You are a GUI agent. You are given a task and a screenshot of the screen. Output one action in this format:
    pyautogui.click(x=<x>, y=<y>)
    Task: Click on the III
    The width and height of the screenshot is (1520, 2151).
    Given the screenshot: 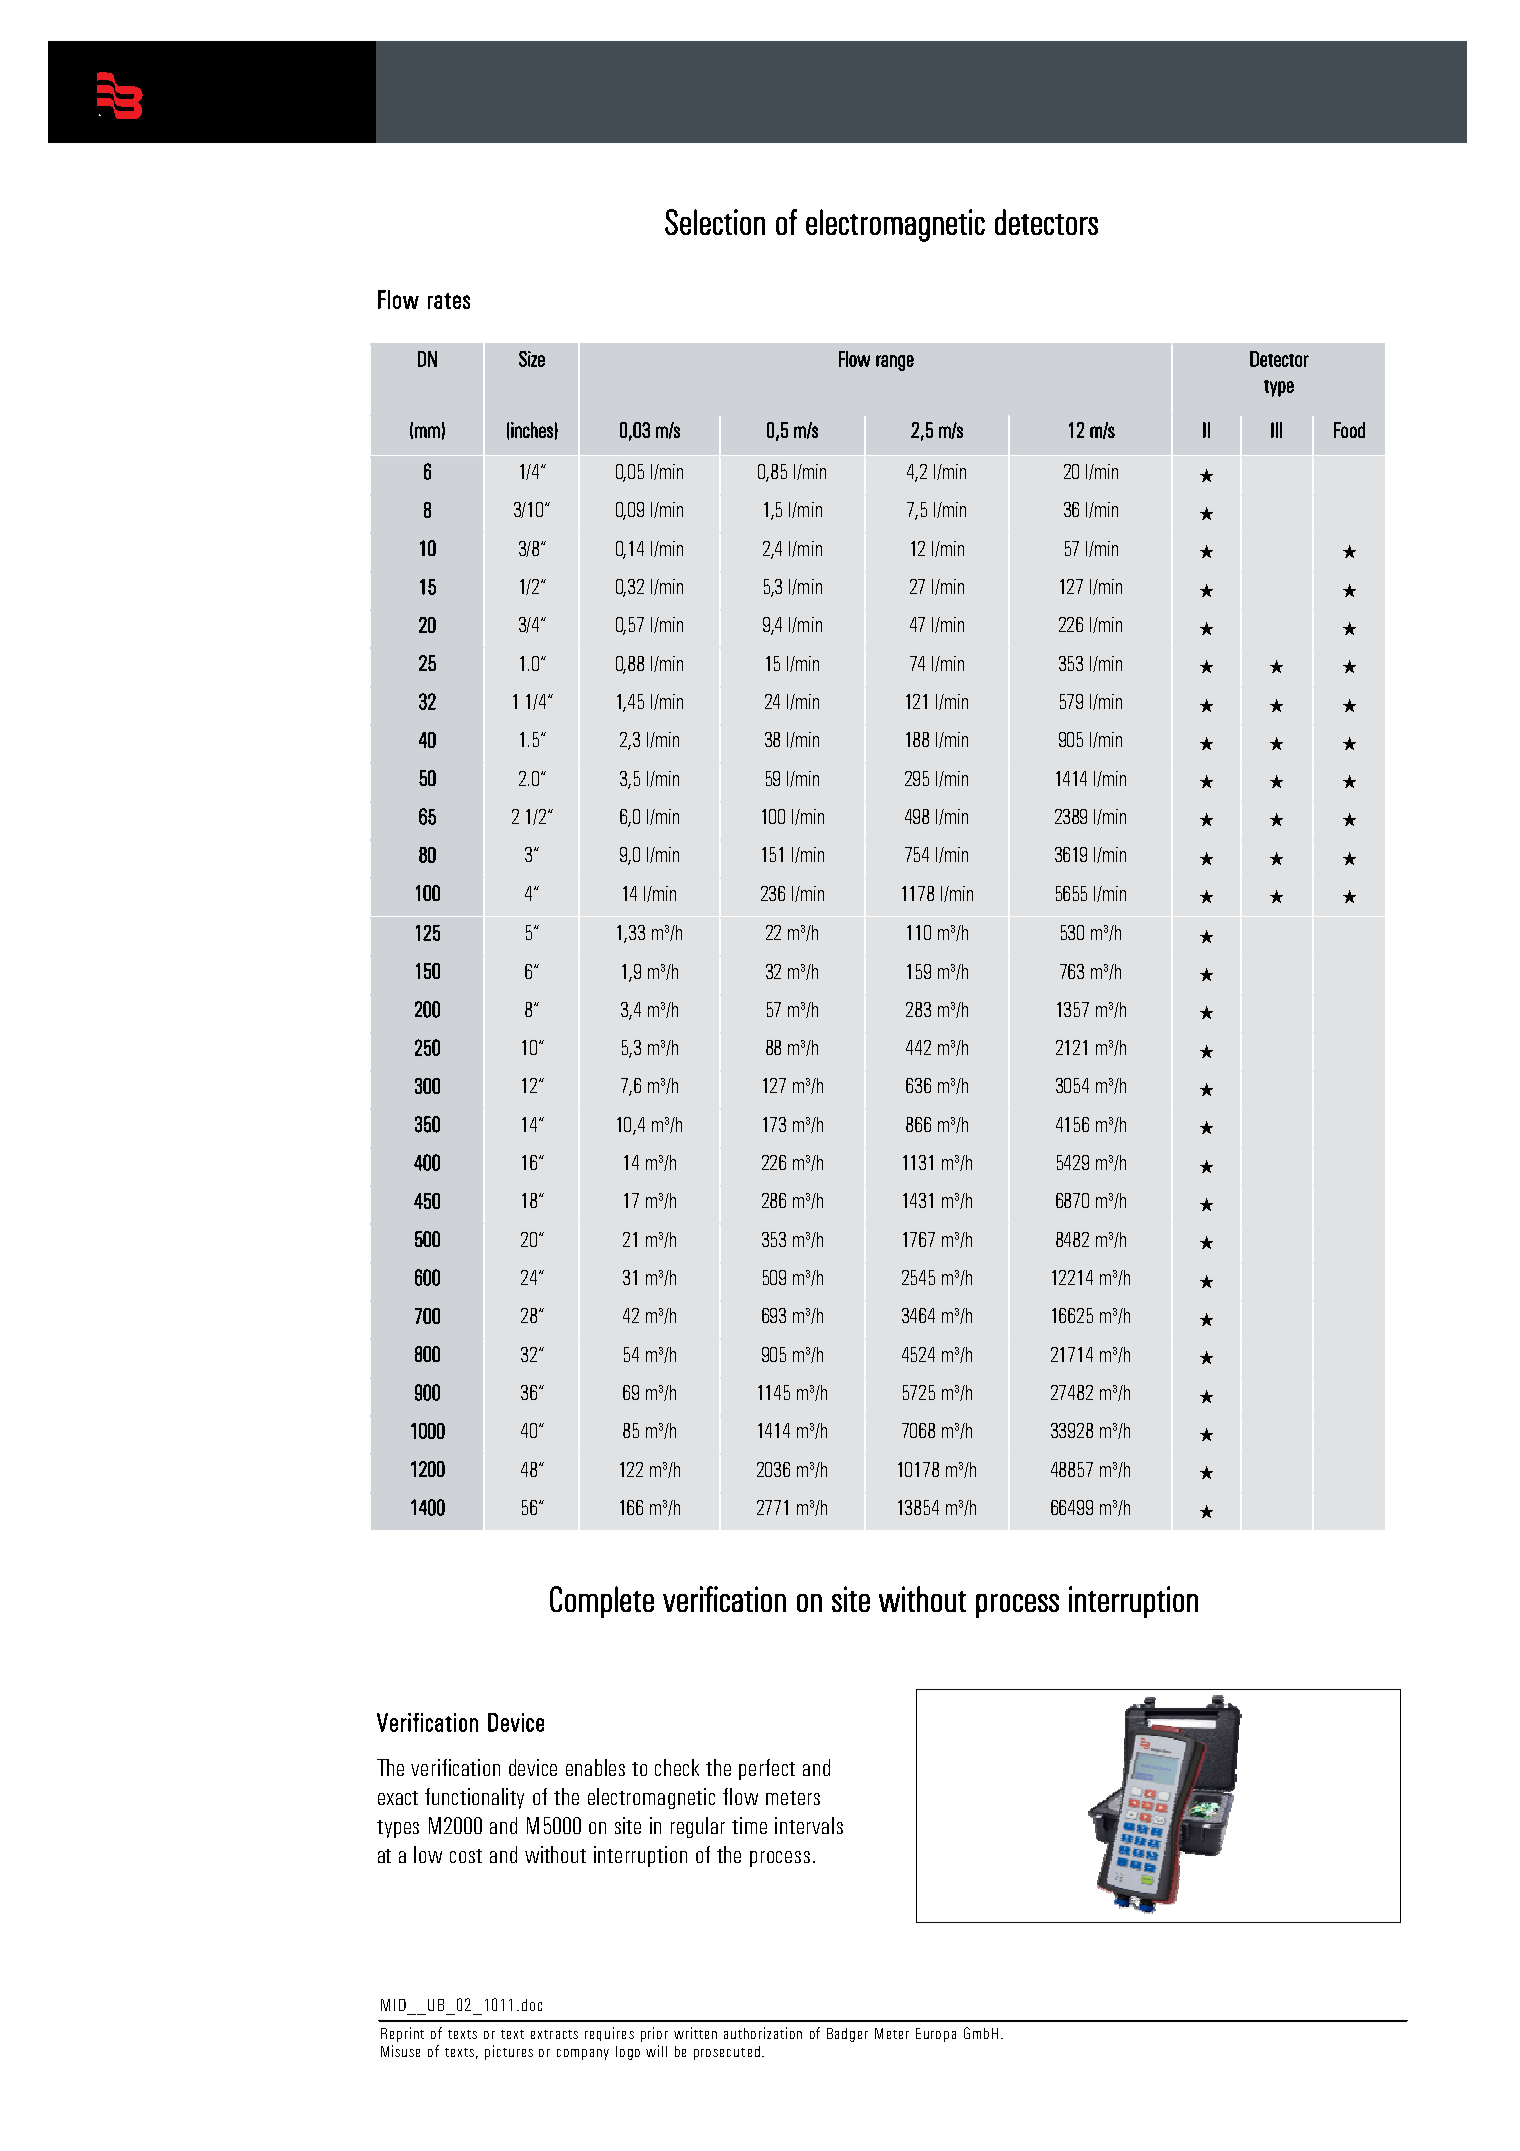 What is the action you would take?
    pyautogui.click(x=1276, y=430)
